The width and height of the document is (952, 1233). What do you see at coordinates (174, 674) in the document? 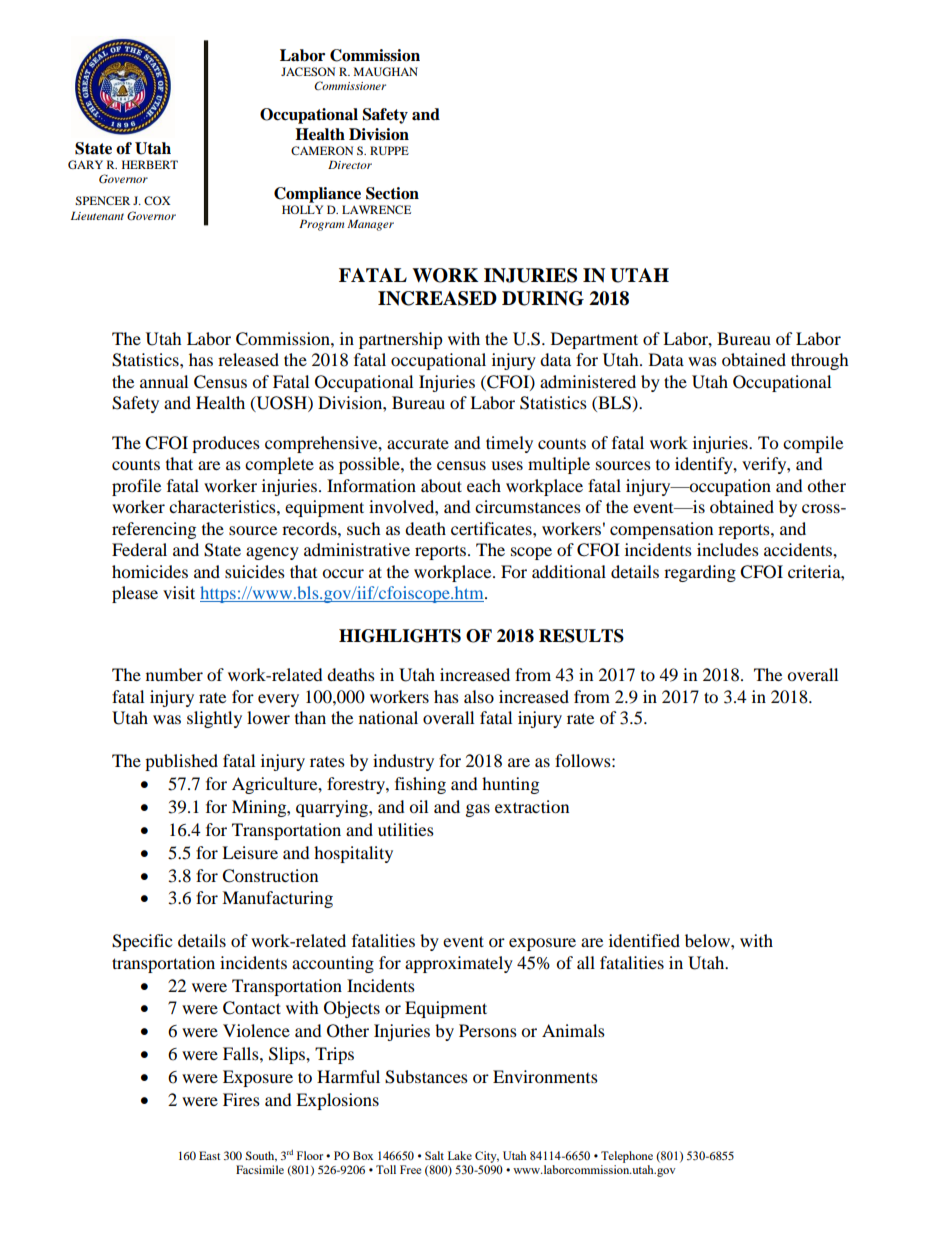
I see `number` at bounding box center [174, 674].
